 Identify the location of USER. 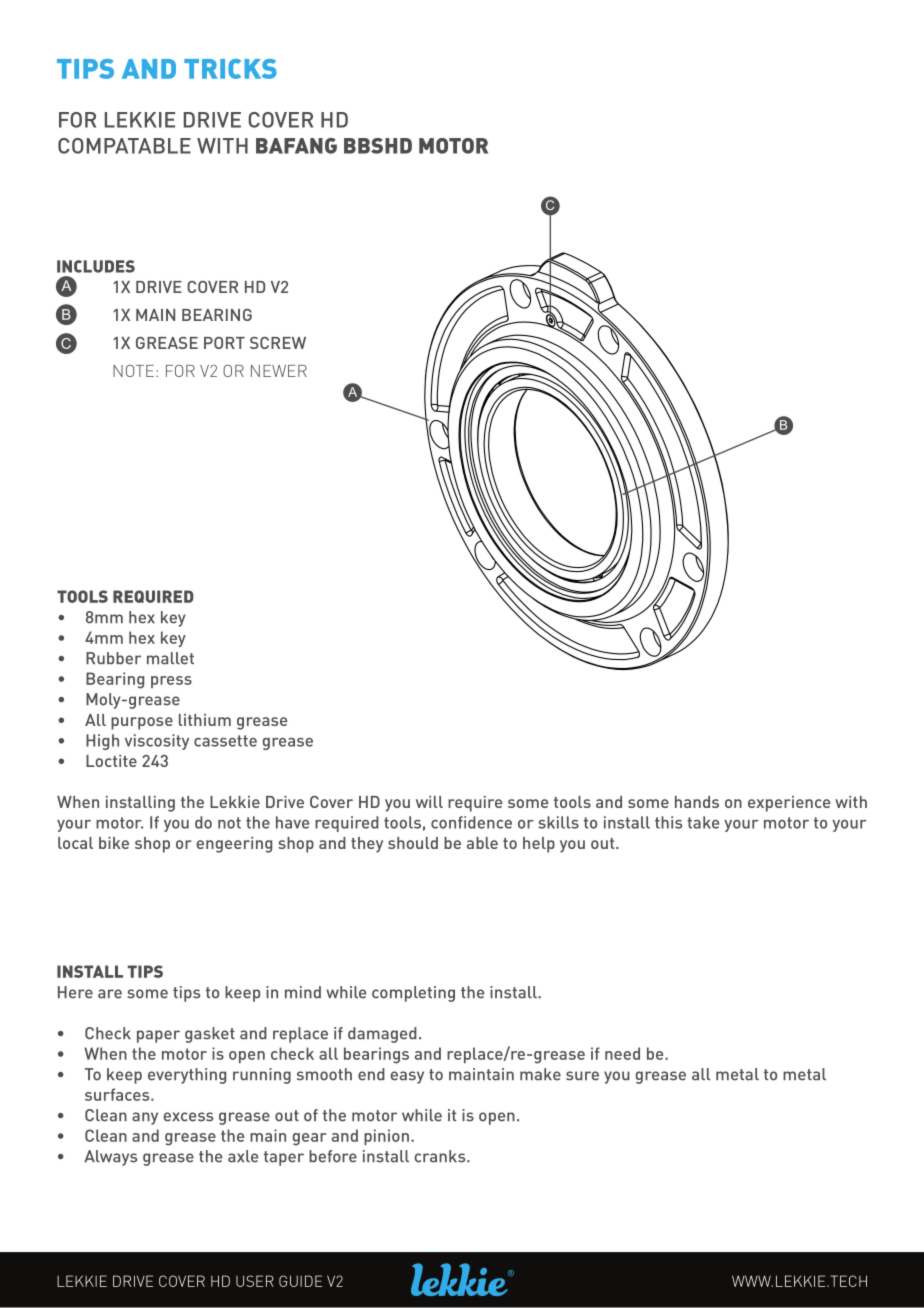
(255, 1281).
